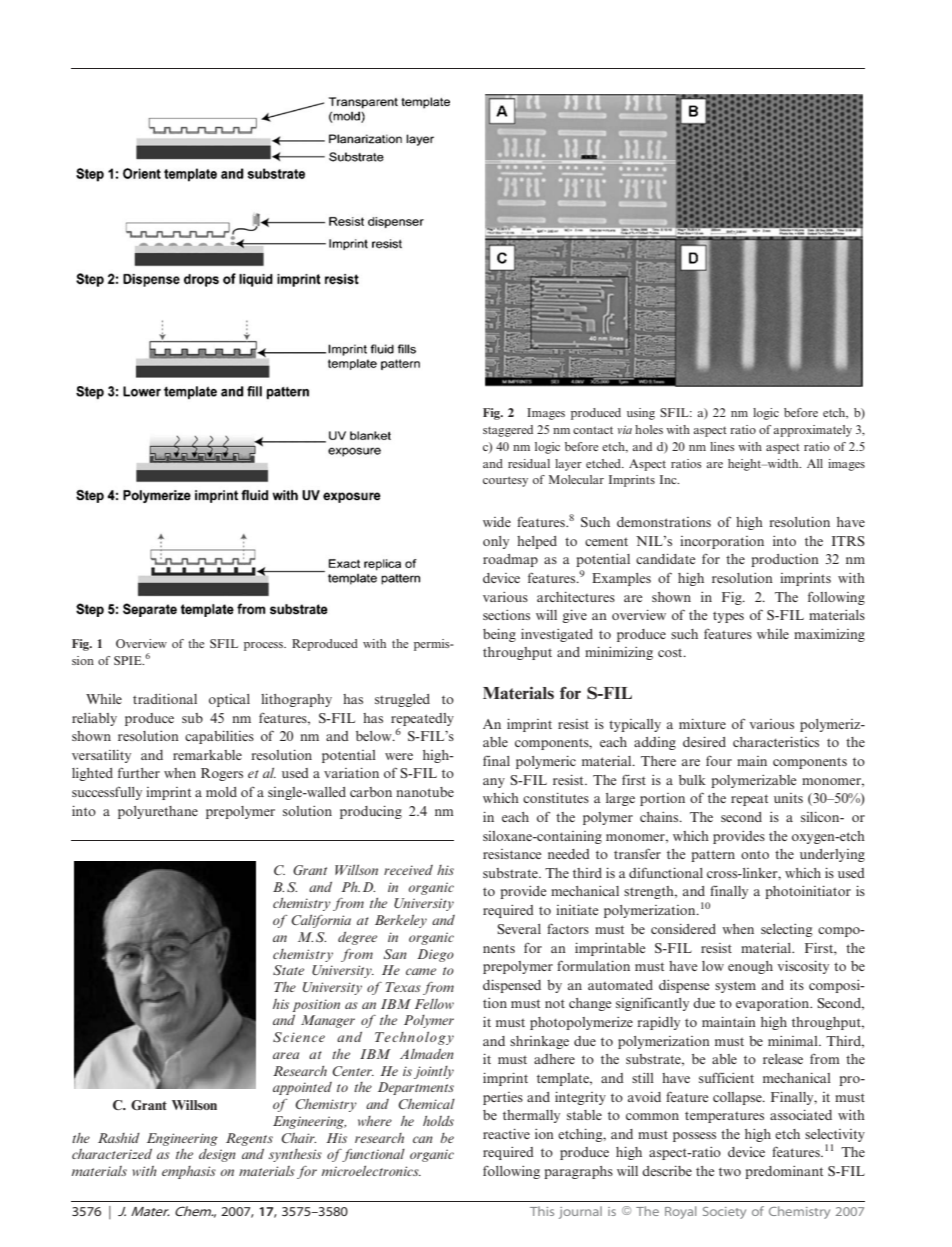  What do you see at coordinates (788, 798) in the screenshot?
I see `units` at bounding box center [788, 798].
